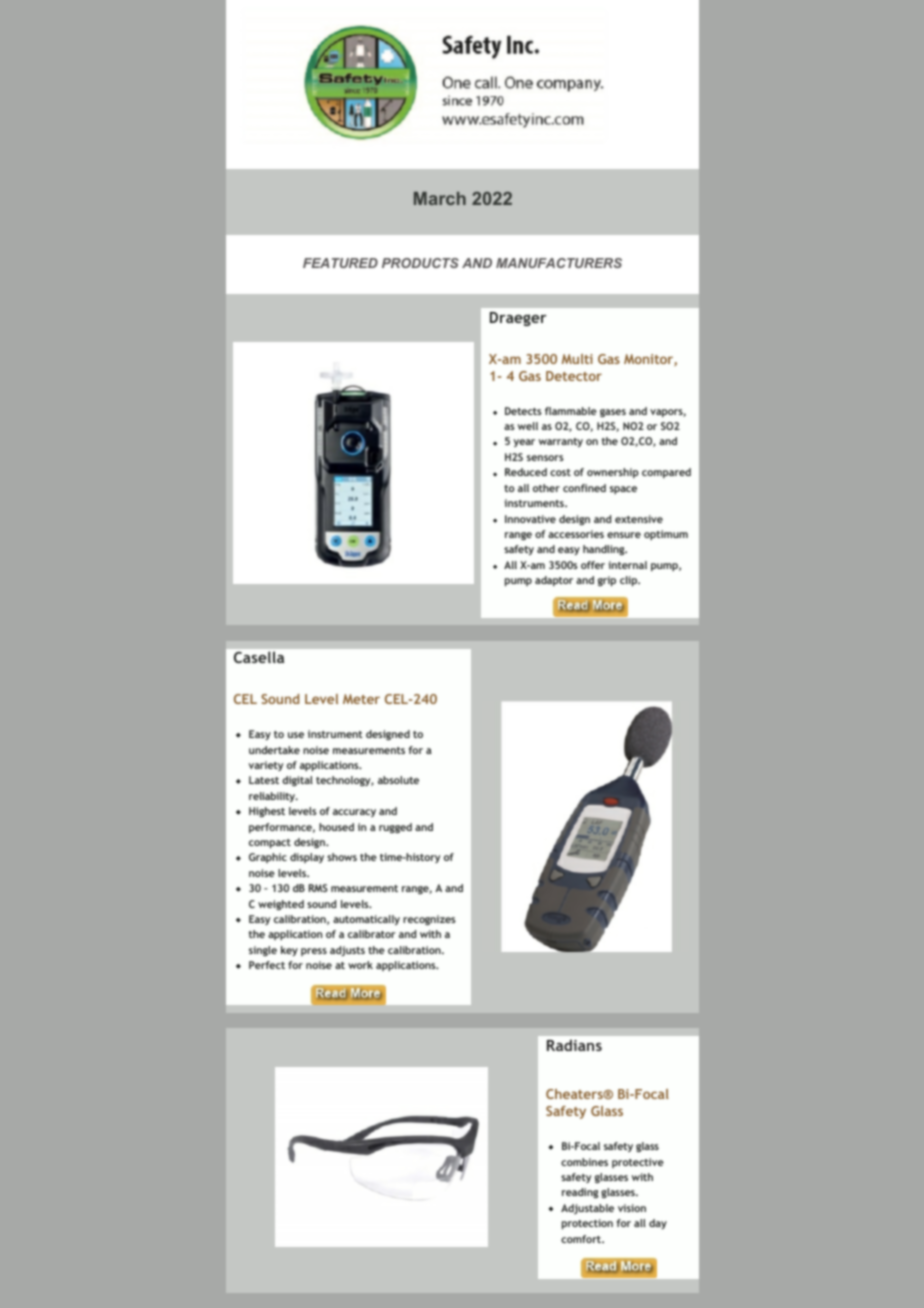 This screenshot has height=1308, width=924. Describe the element at coordinates (274, 750) in the screenshot. I see `undertake` at that location.
